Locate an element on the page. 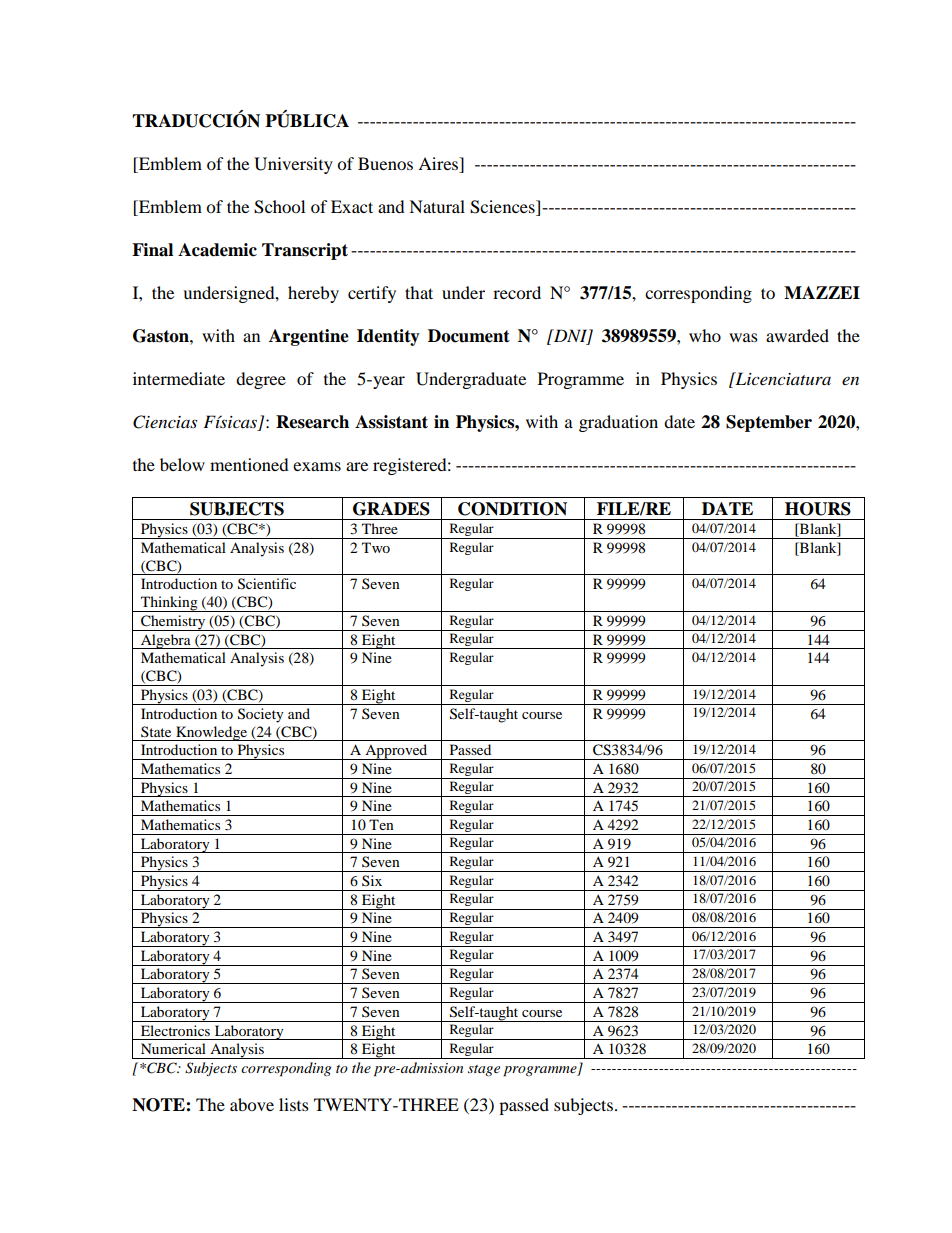 The image size is (952, 1233). above is located at coordinates (252, 1104).
